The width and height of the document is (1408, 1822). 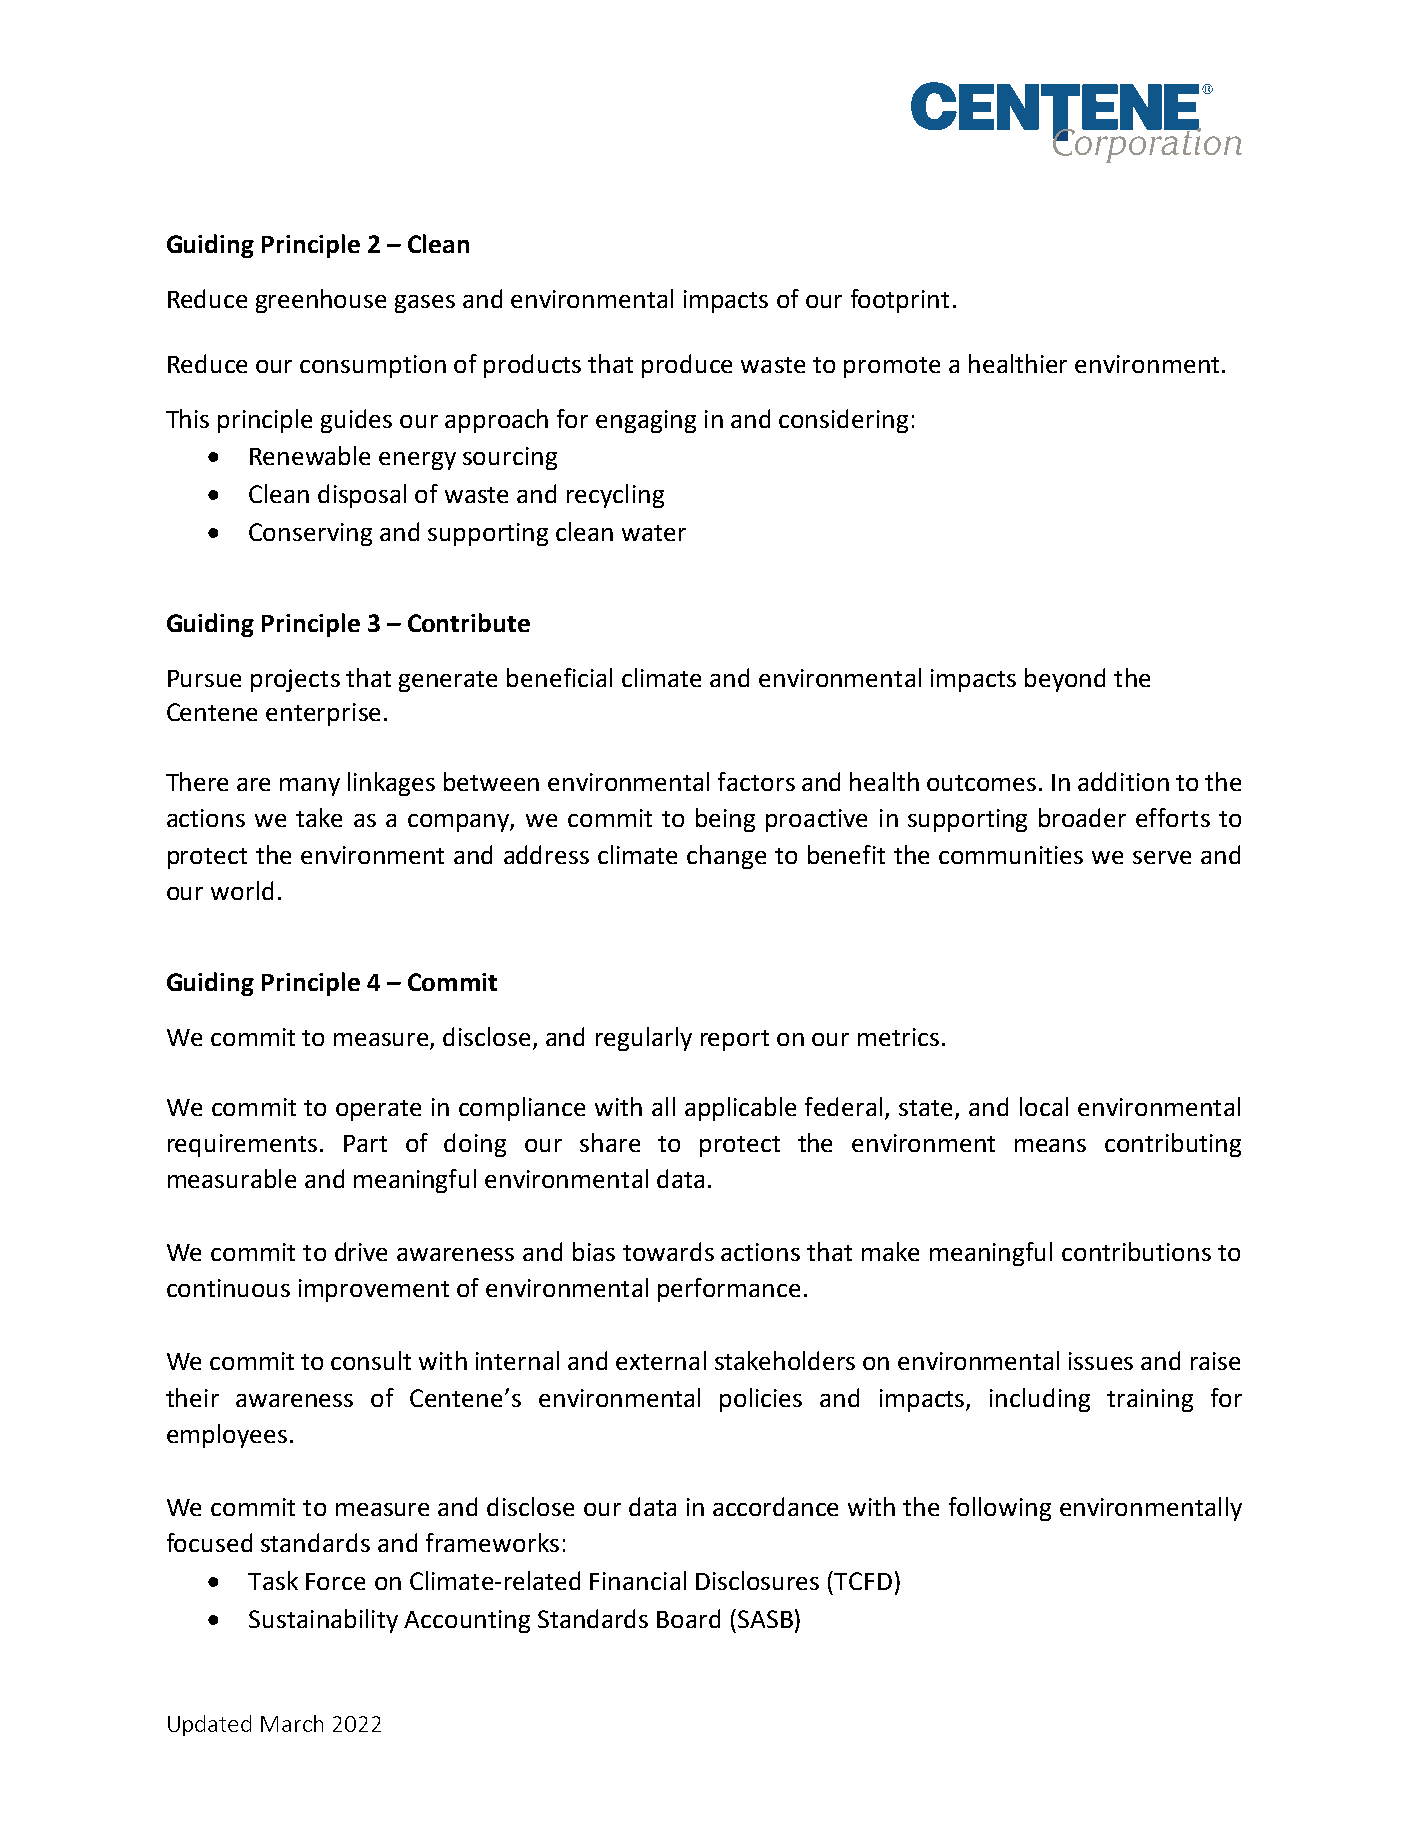 I want to click on operate, so click(x=378, y=1110).
